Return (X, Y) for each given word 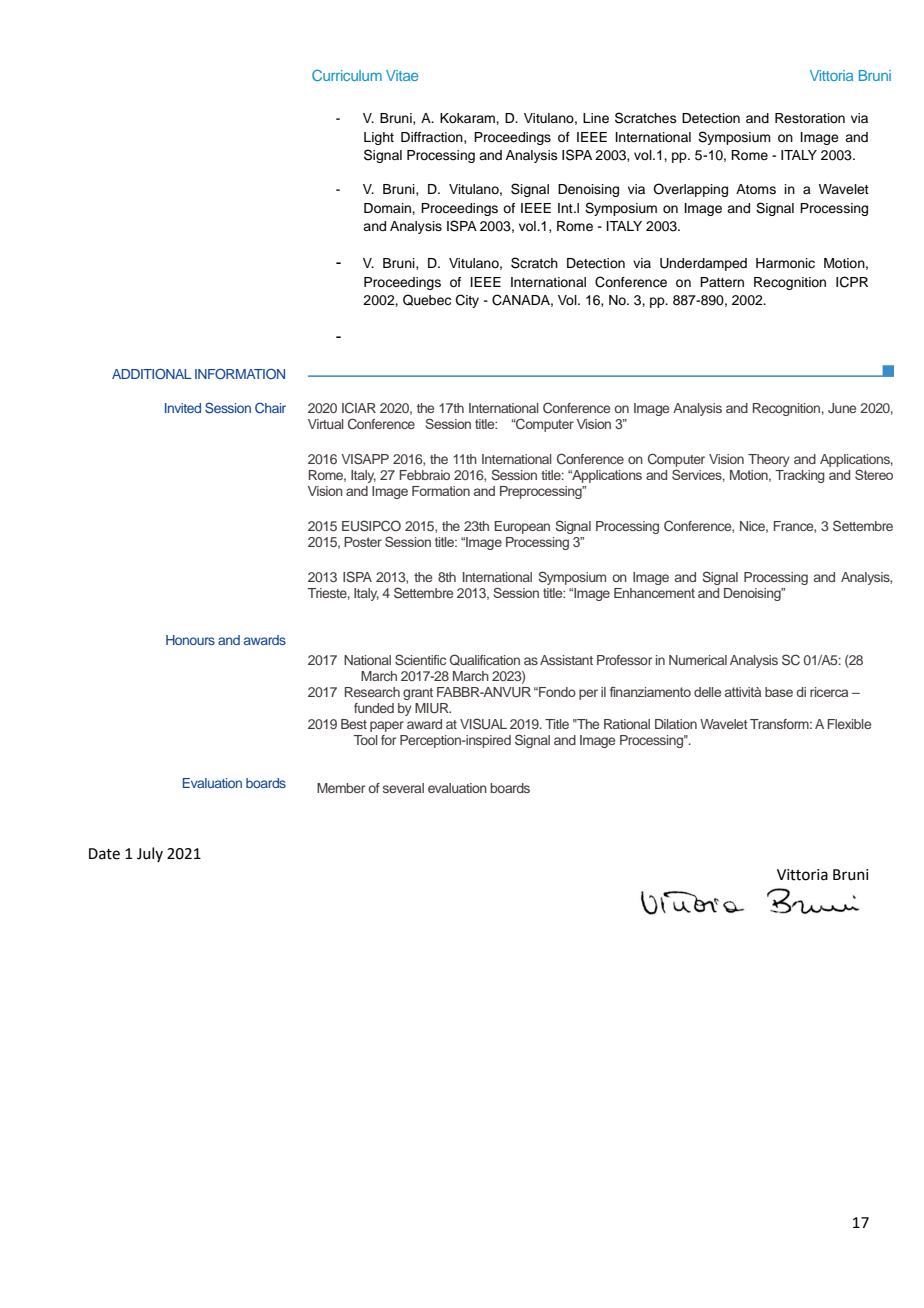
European (522, 527)
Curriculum (347, 75)
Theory (769, 460)
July (150, 854)
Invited (183, 408)
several (403, 788)
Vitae (402, 75)
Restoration (810, 118)
